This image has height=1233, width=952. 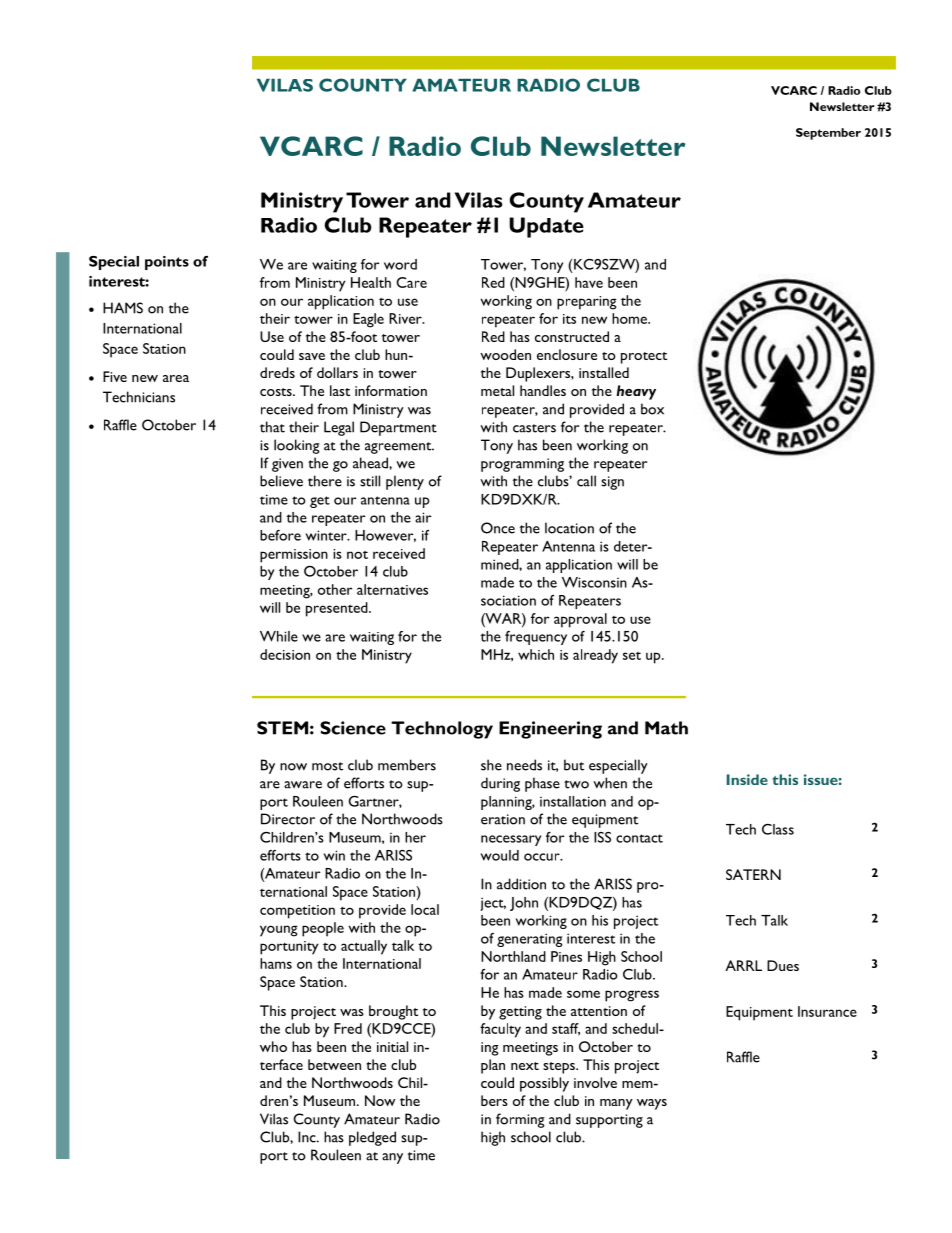 What do you see at coordinates (747, 779) in the image?
I see `Inside` at bounding box center [747, 779].
